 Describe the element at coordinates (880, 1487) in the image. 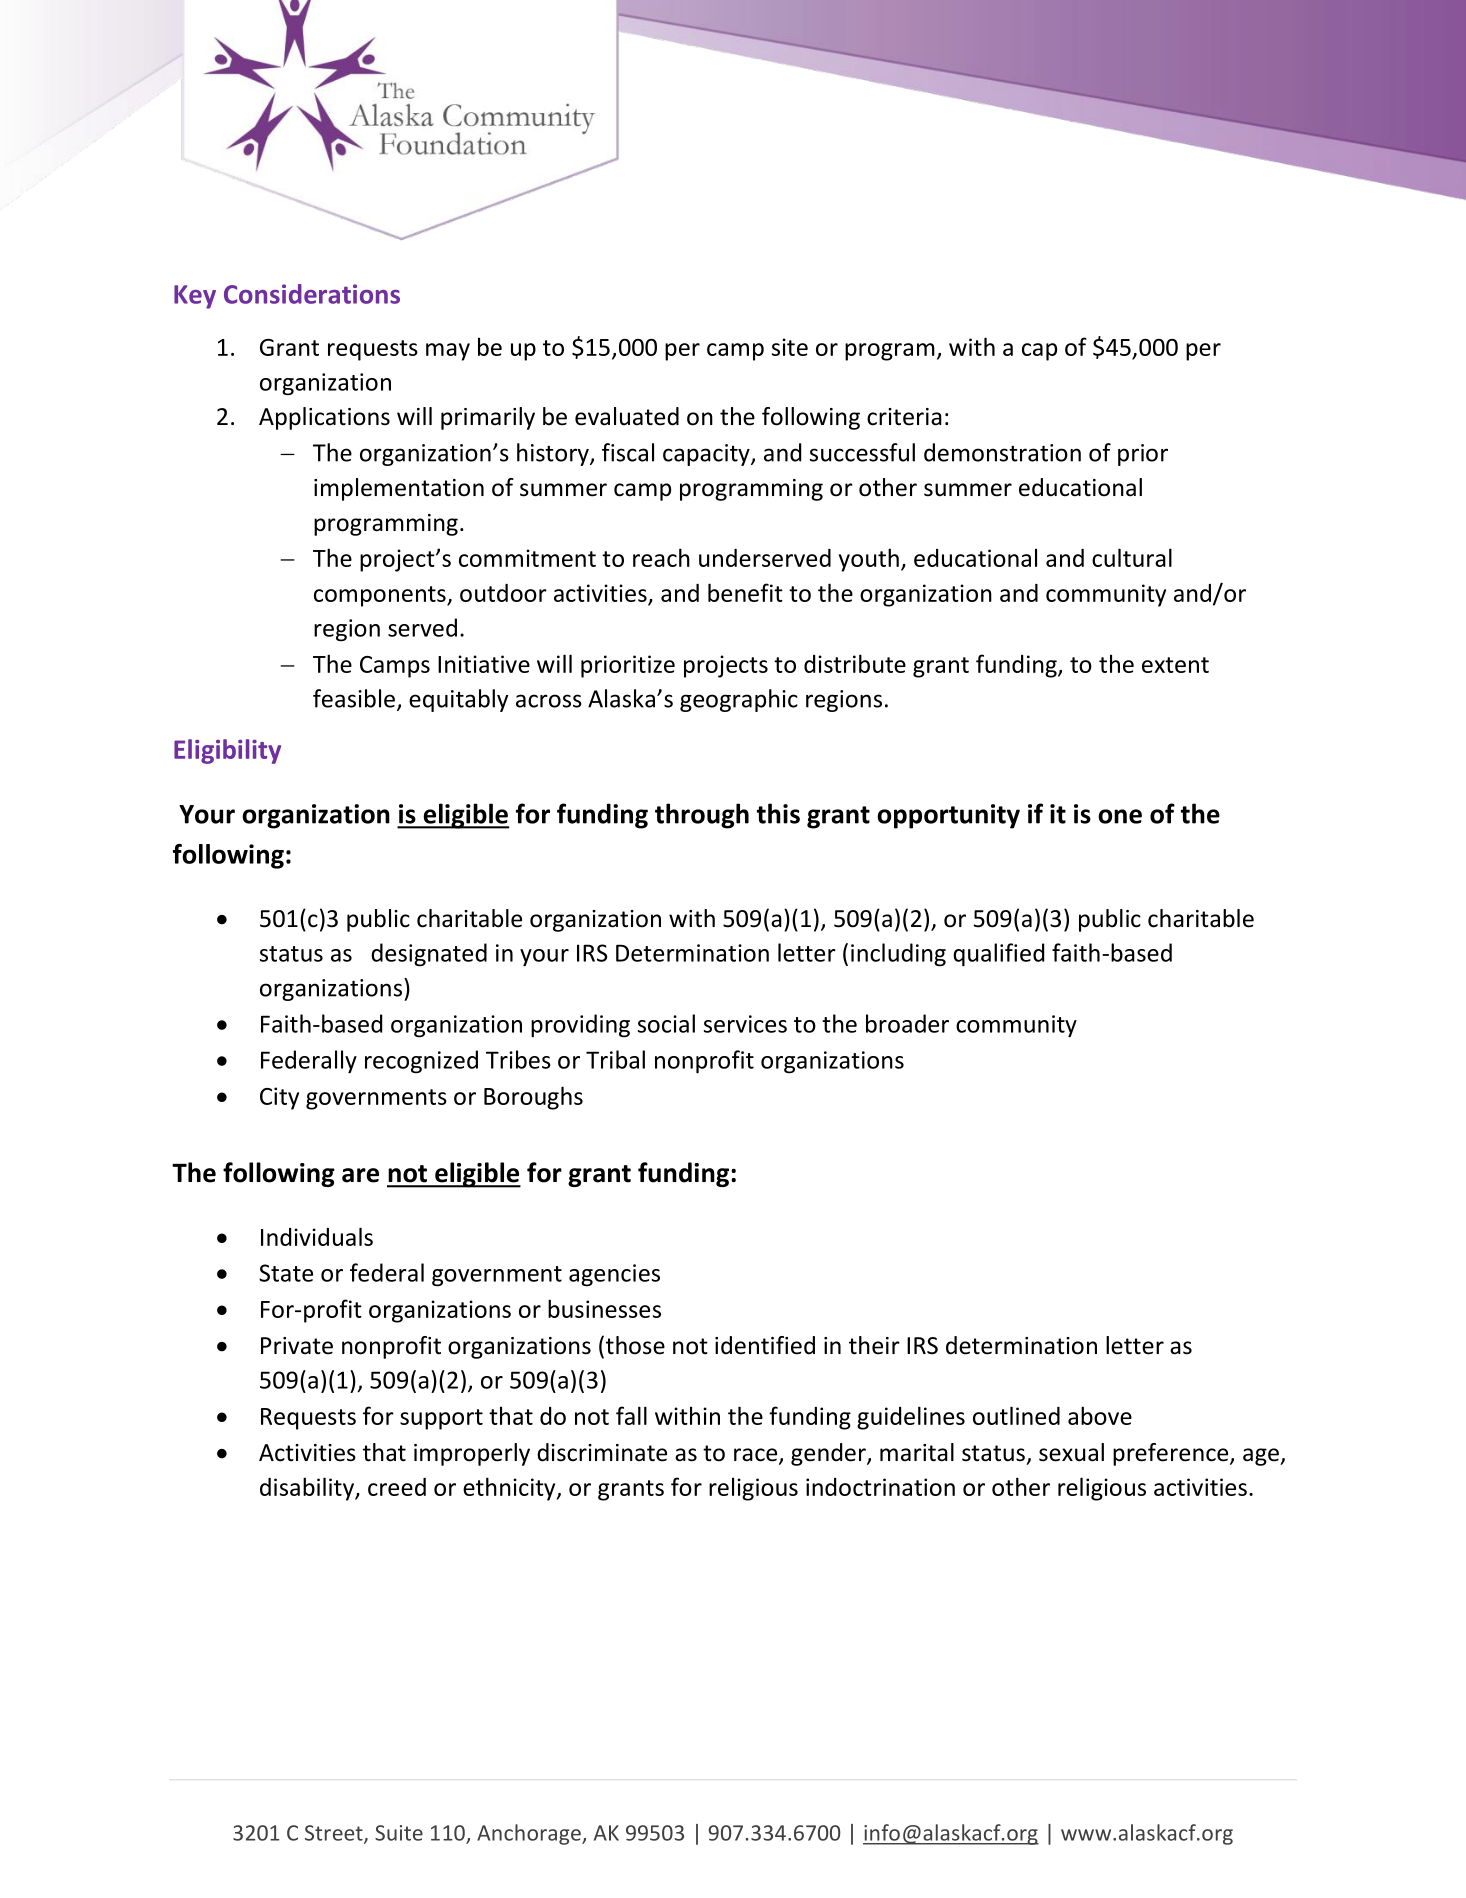

I see `indoctrination` at that location.
